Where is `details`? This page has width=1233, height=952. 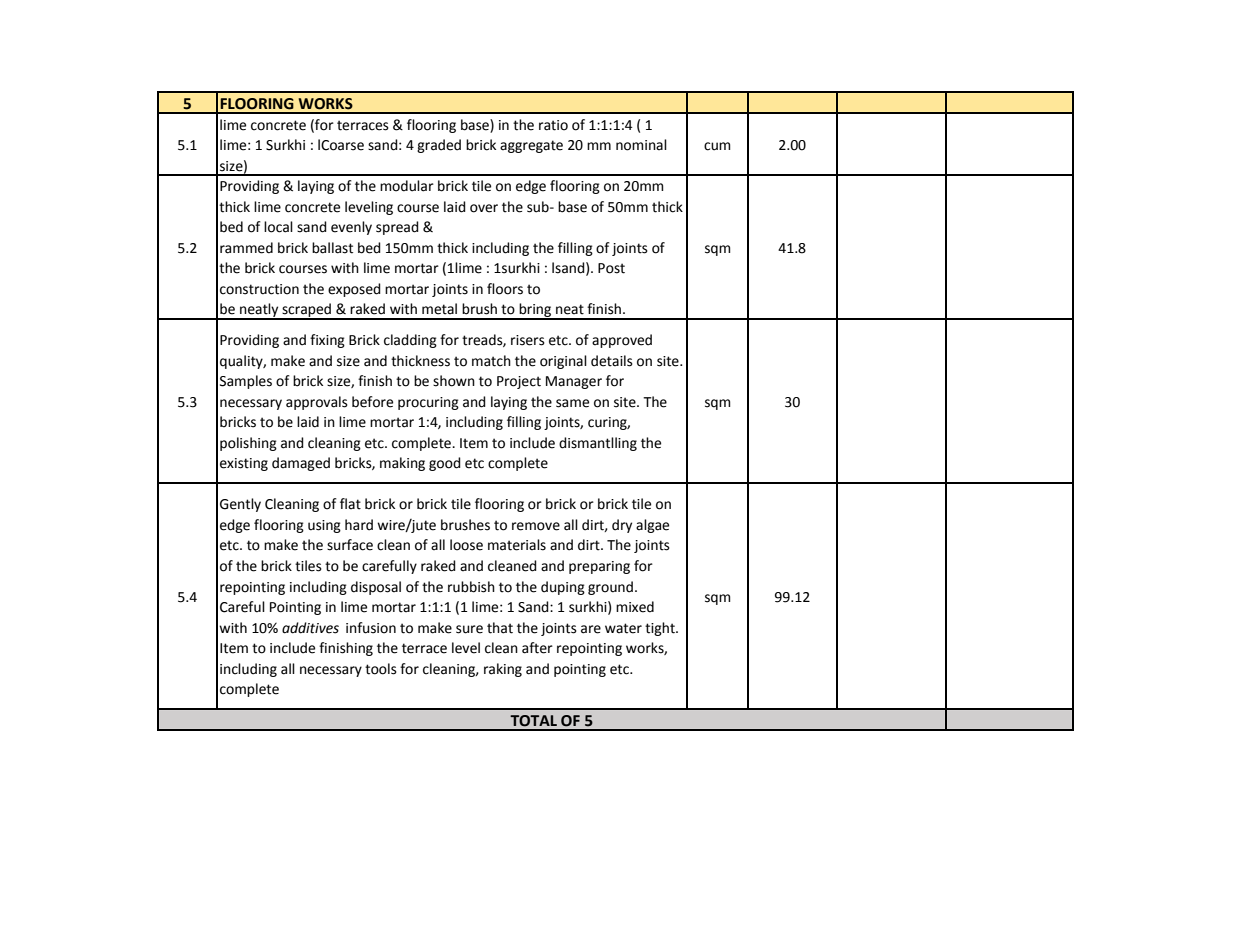
details is located at coordinates (612, 361).
